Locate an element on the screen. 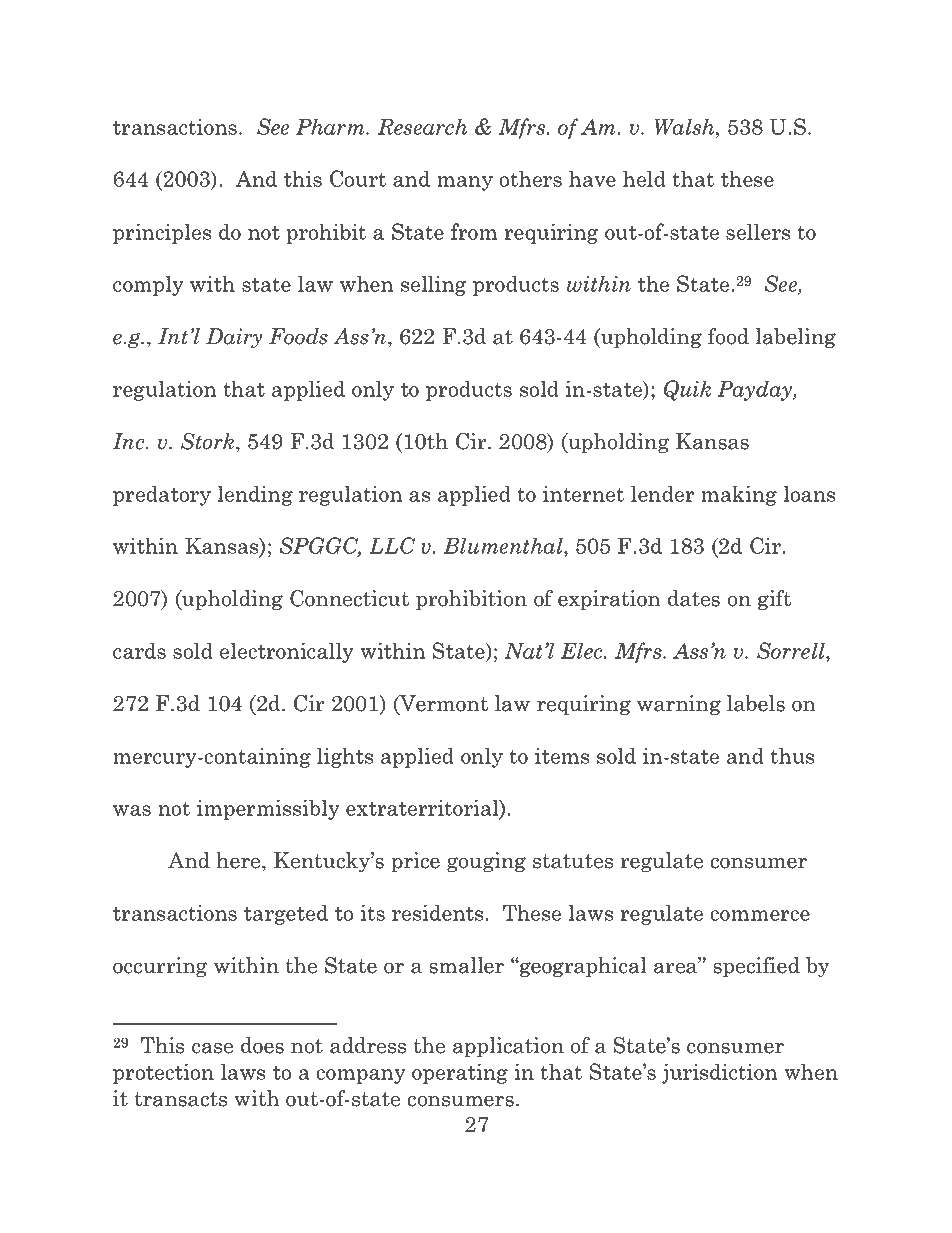  LLC is located at coordinates (392, 545).
